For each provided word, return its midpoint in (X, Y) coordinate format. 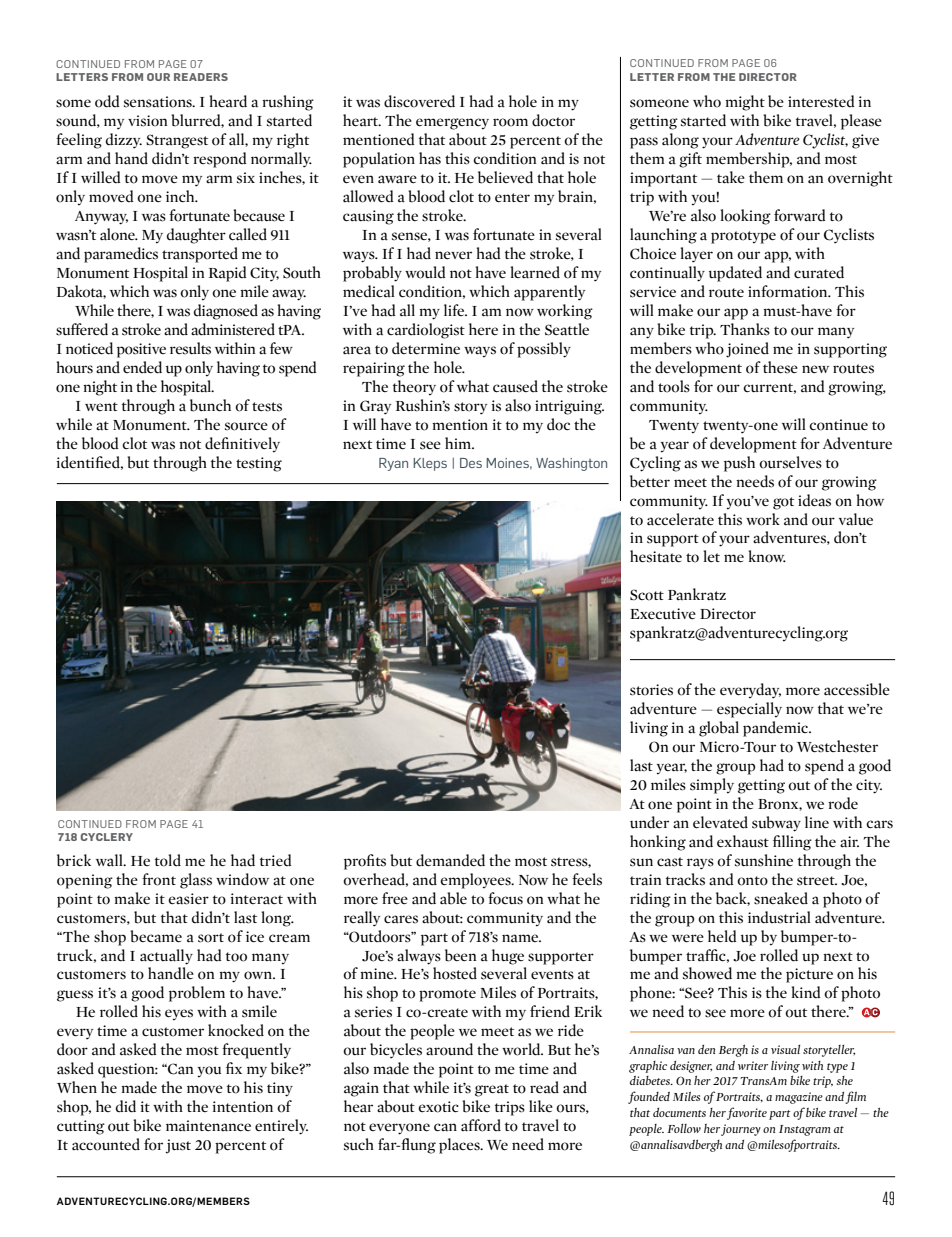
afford (481, 1125)
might (745, 103)
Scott (647, 595)
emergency (452, 124)
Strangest (177, 141)
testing (259, 464)
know (767, 556)
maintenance (208, 1126)
